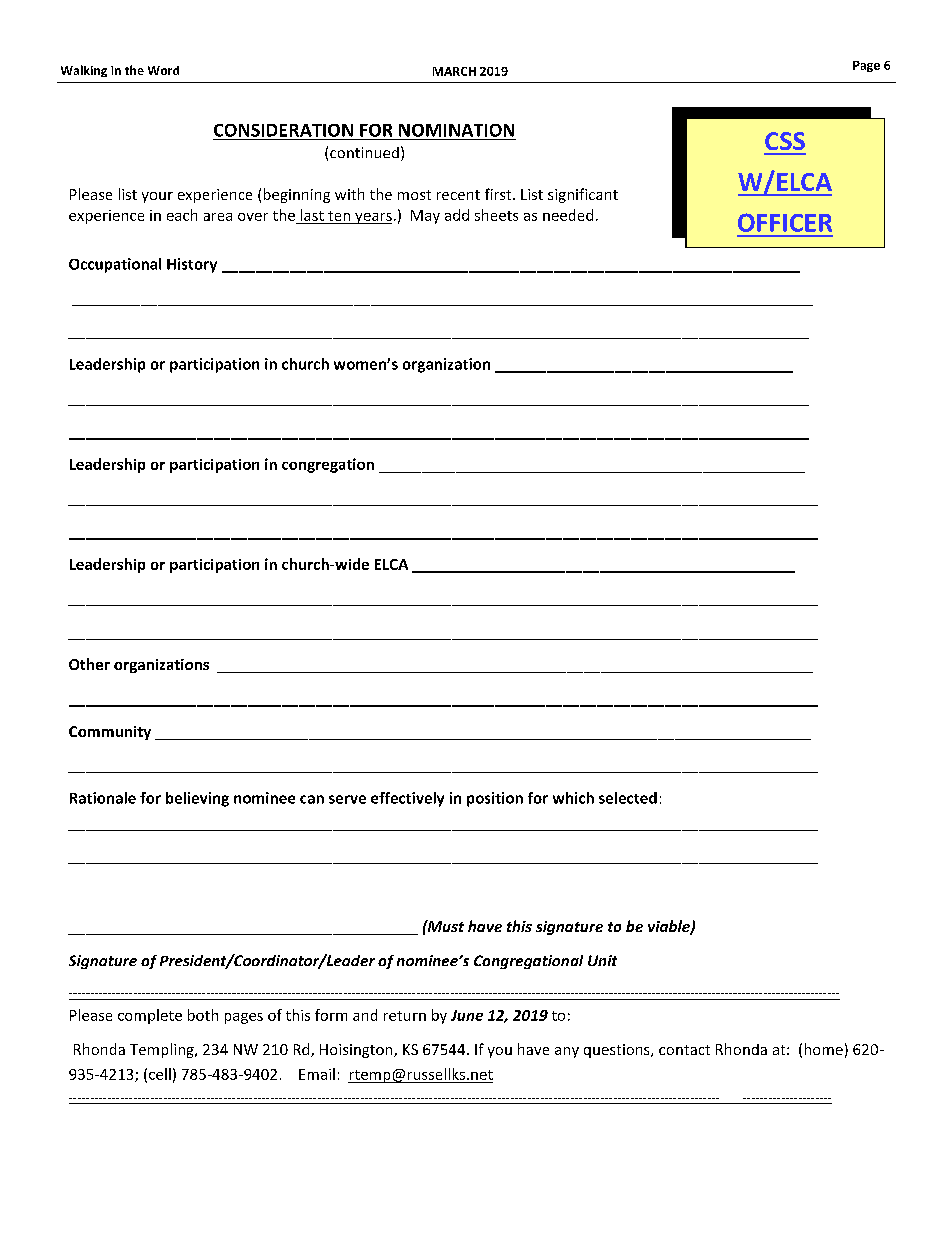 Image resolution: width=952 pixels, height=1233 pixels. Describe the element at coordinates (150, 1016) in the page. I see `complete` at that location.
